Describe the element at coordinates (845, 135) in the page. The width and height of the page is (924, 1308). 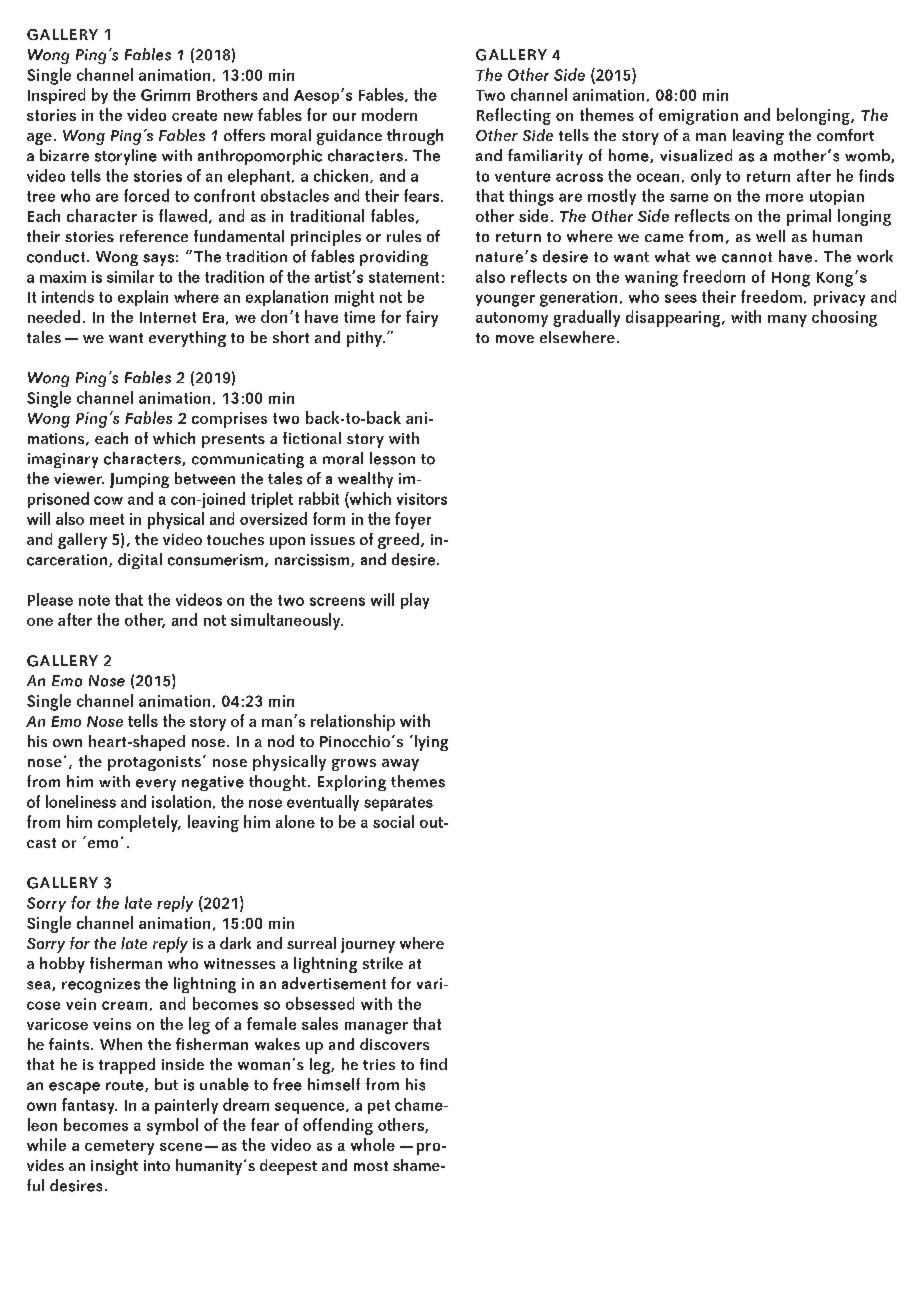
I see `comfort` at that location.
